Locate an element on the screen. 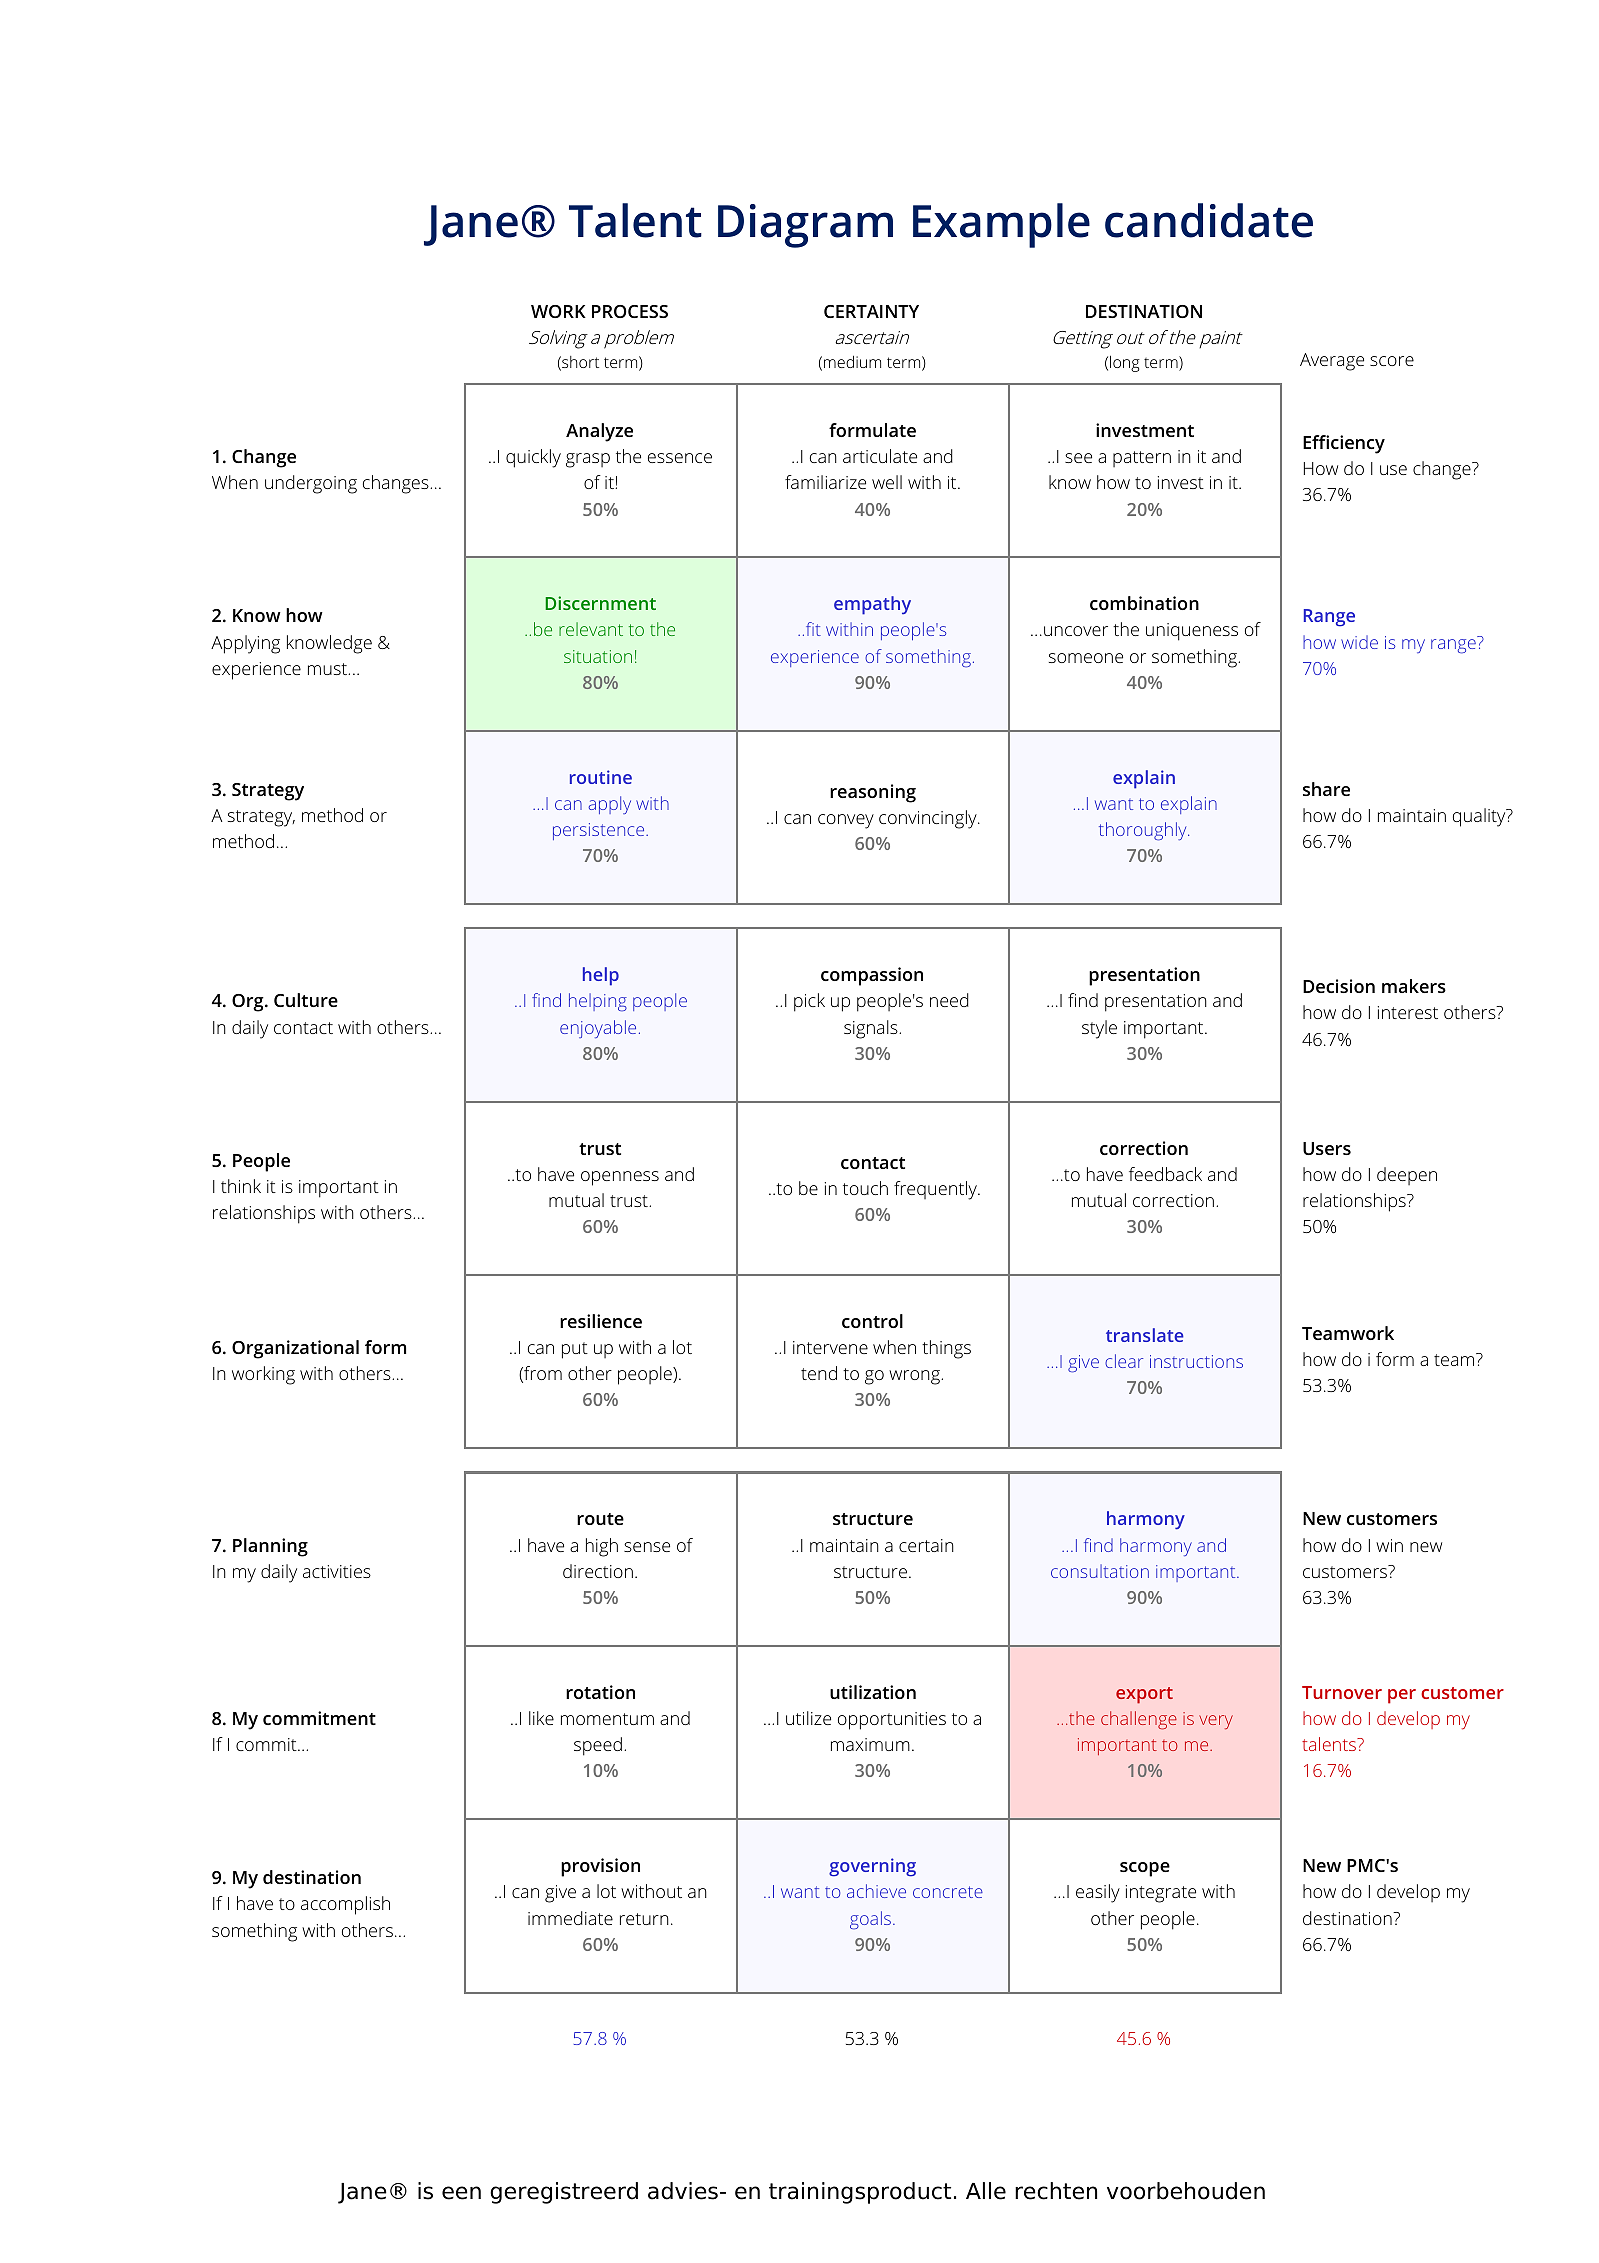  wrong is located at coordinates (915, 1377).
